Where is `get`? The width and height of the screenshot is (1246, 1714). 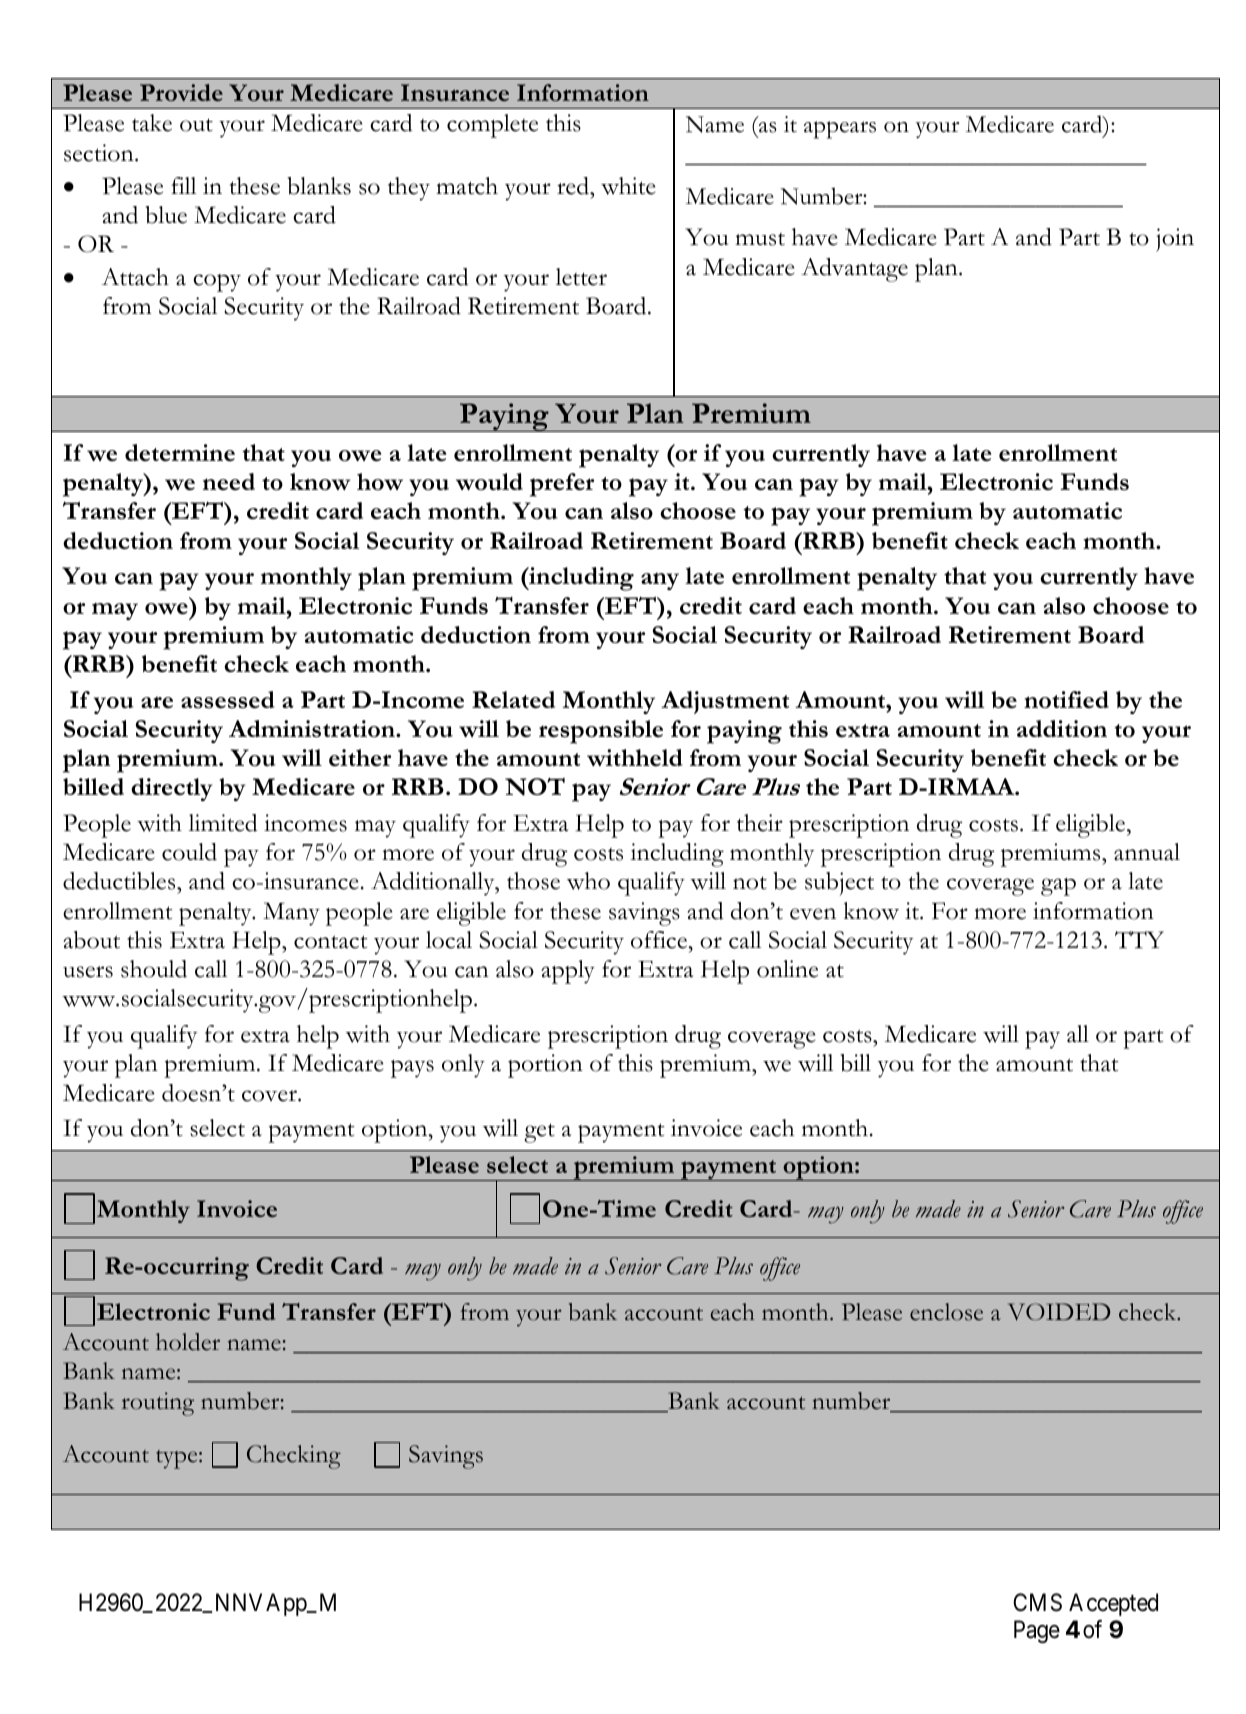
get is located at coordinates (539, 1133).
